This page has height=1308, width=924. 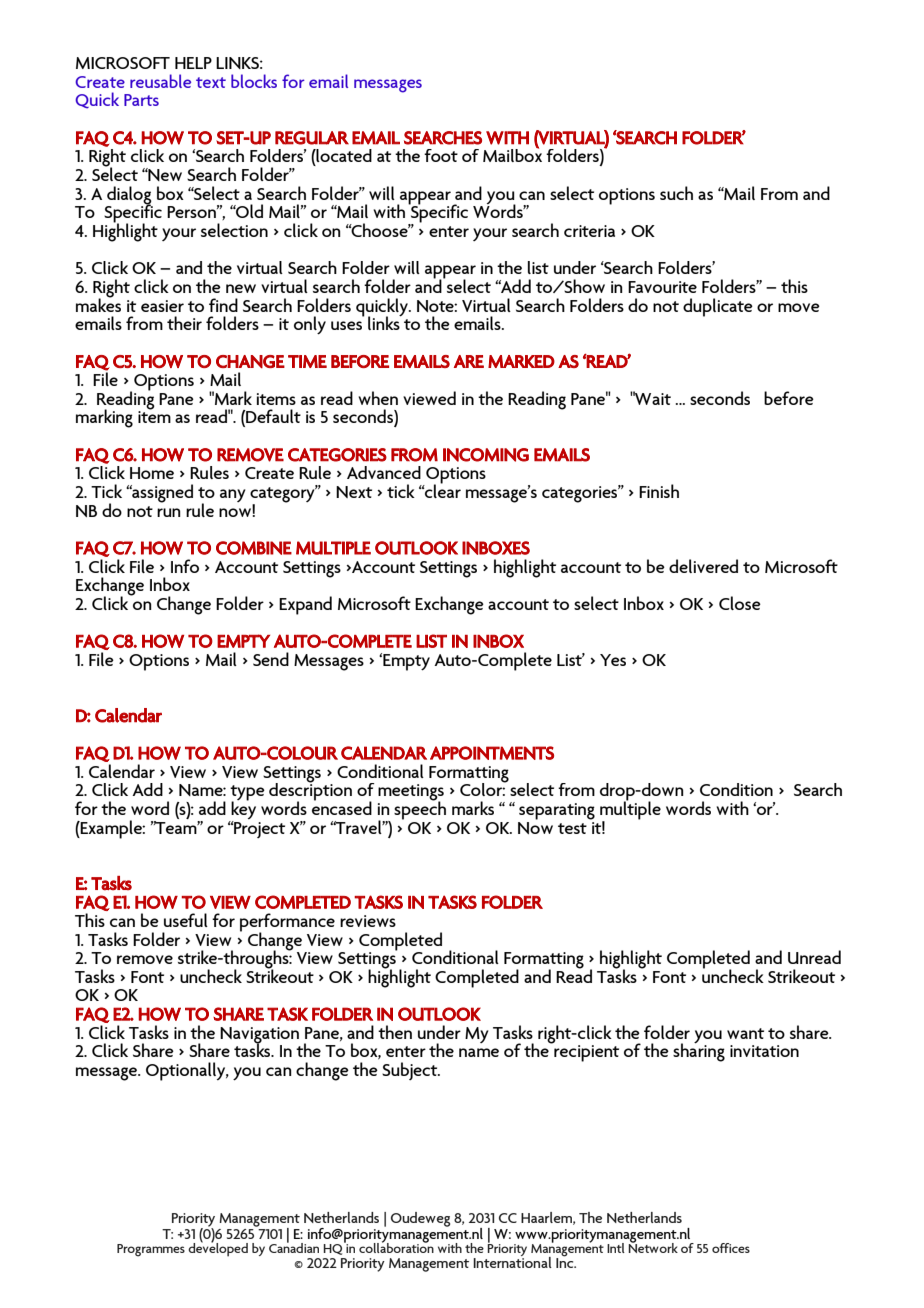 I want to click on reusable, so click(x=160, y=81).
